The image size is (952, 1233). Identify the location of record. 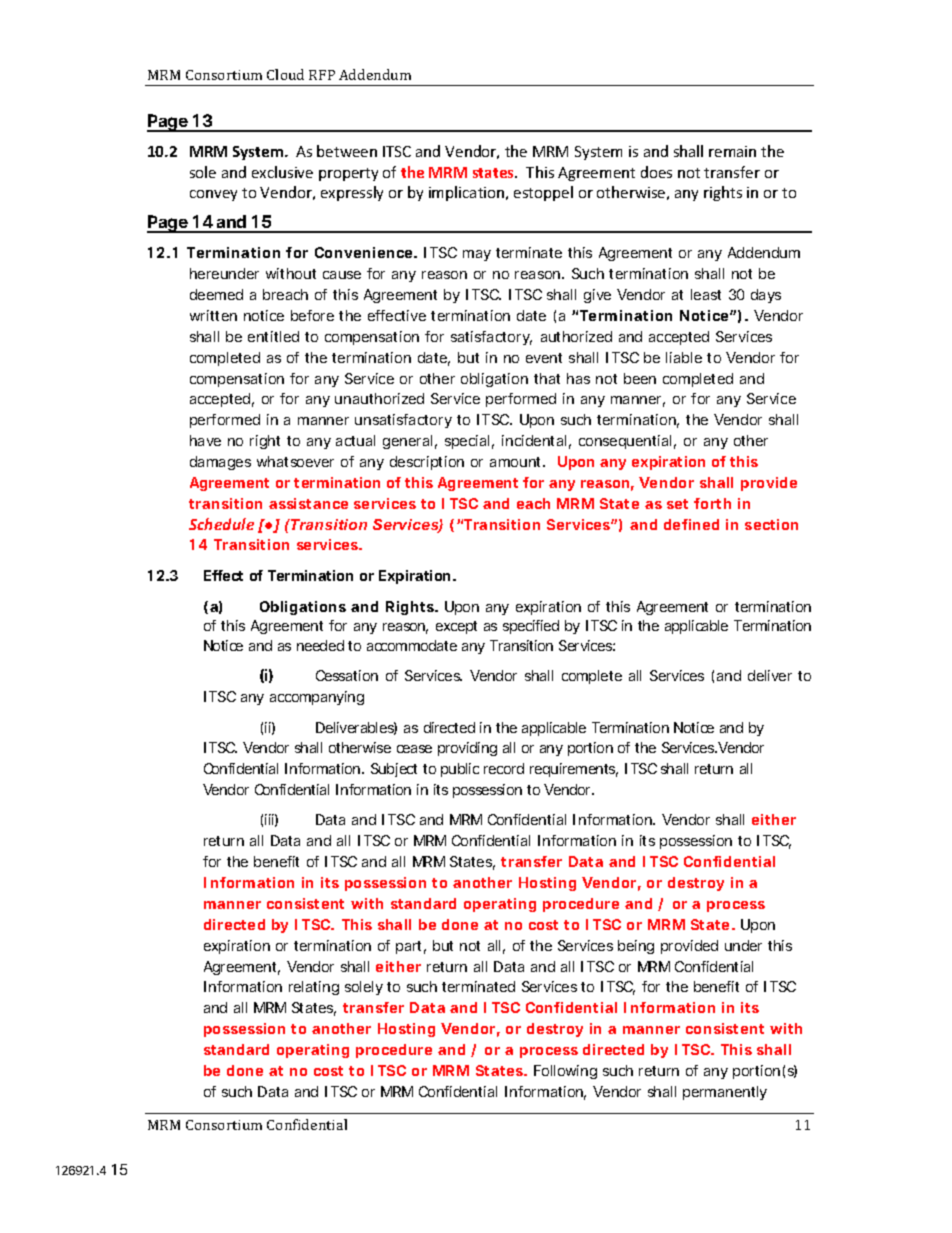
(504, 768).
